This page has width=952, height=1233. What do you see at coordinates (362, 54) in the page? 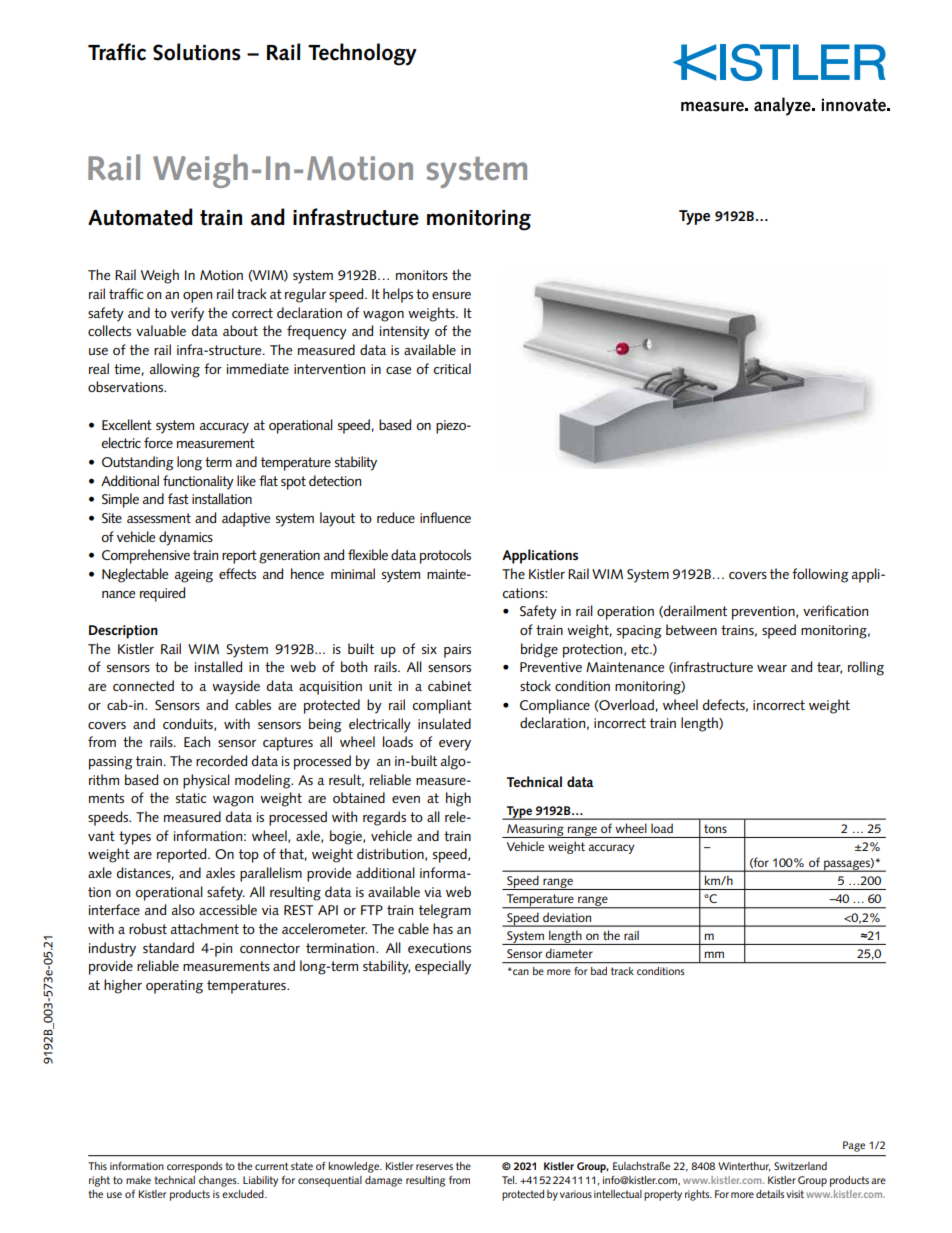
I see `Technology` at bounding box center [362, 54].
